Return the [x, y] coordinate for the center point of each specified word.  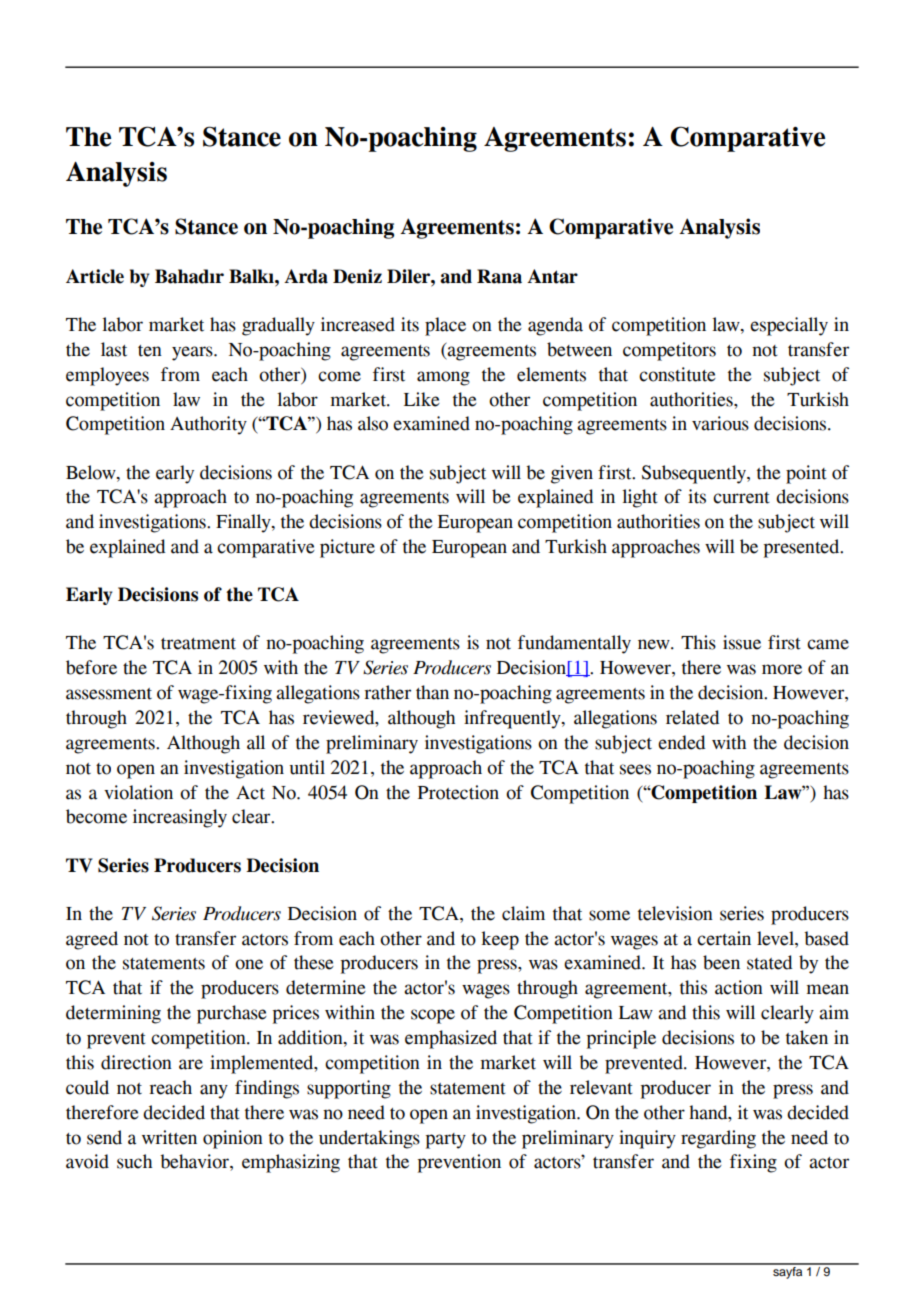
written [169, 1137]
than [432, 692]
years [193, 353]
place [445, 326]
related [692, 717]
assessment [109, 694]
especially [789, 326]
